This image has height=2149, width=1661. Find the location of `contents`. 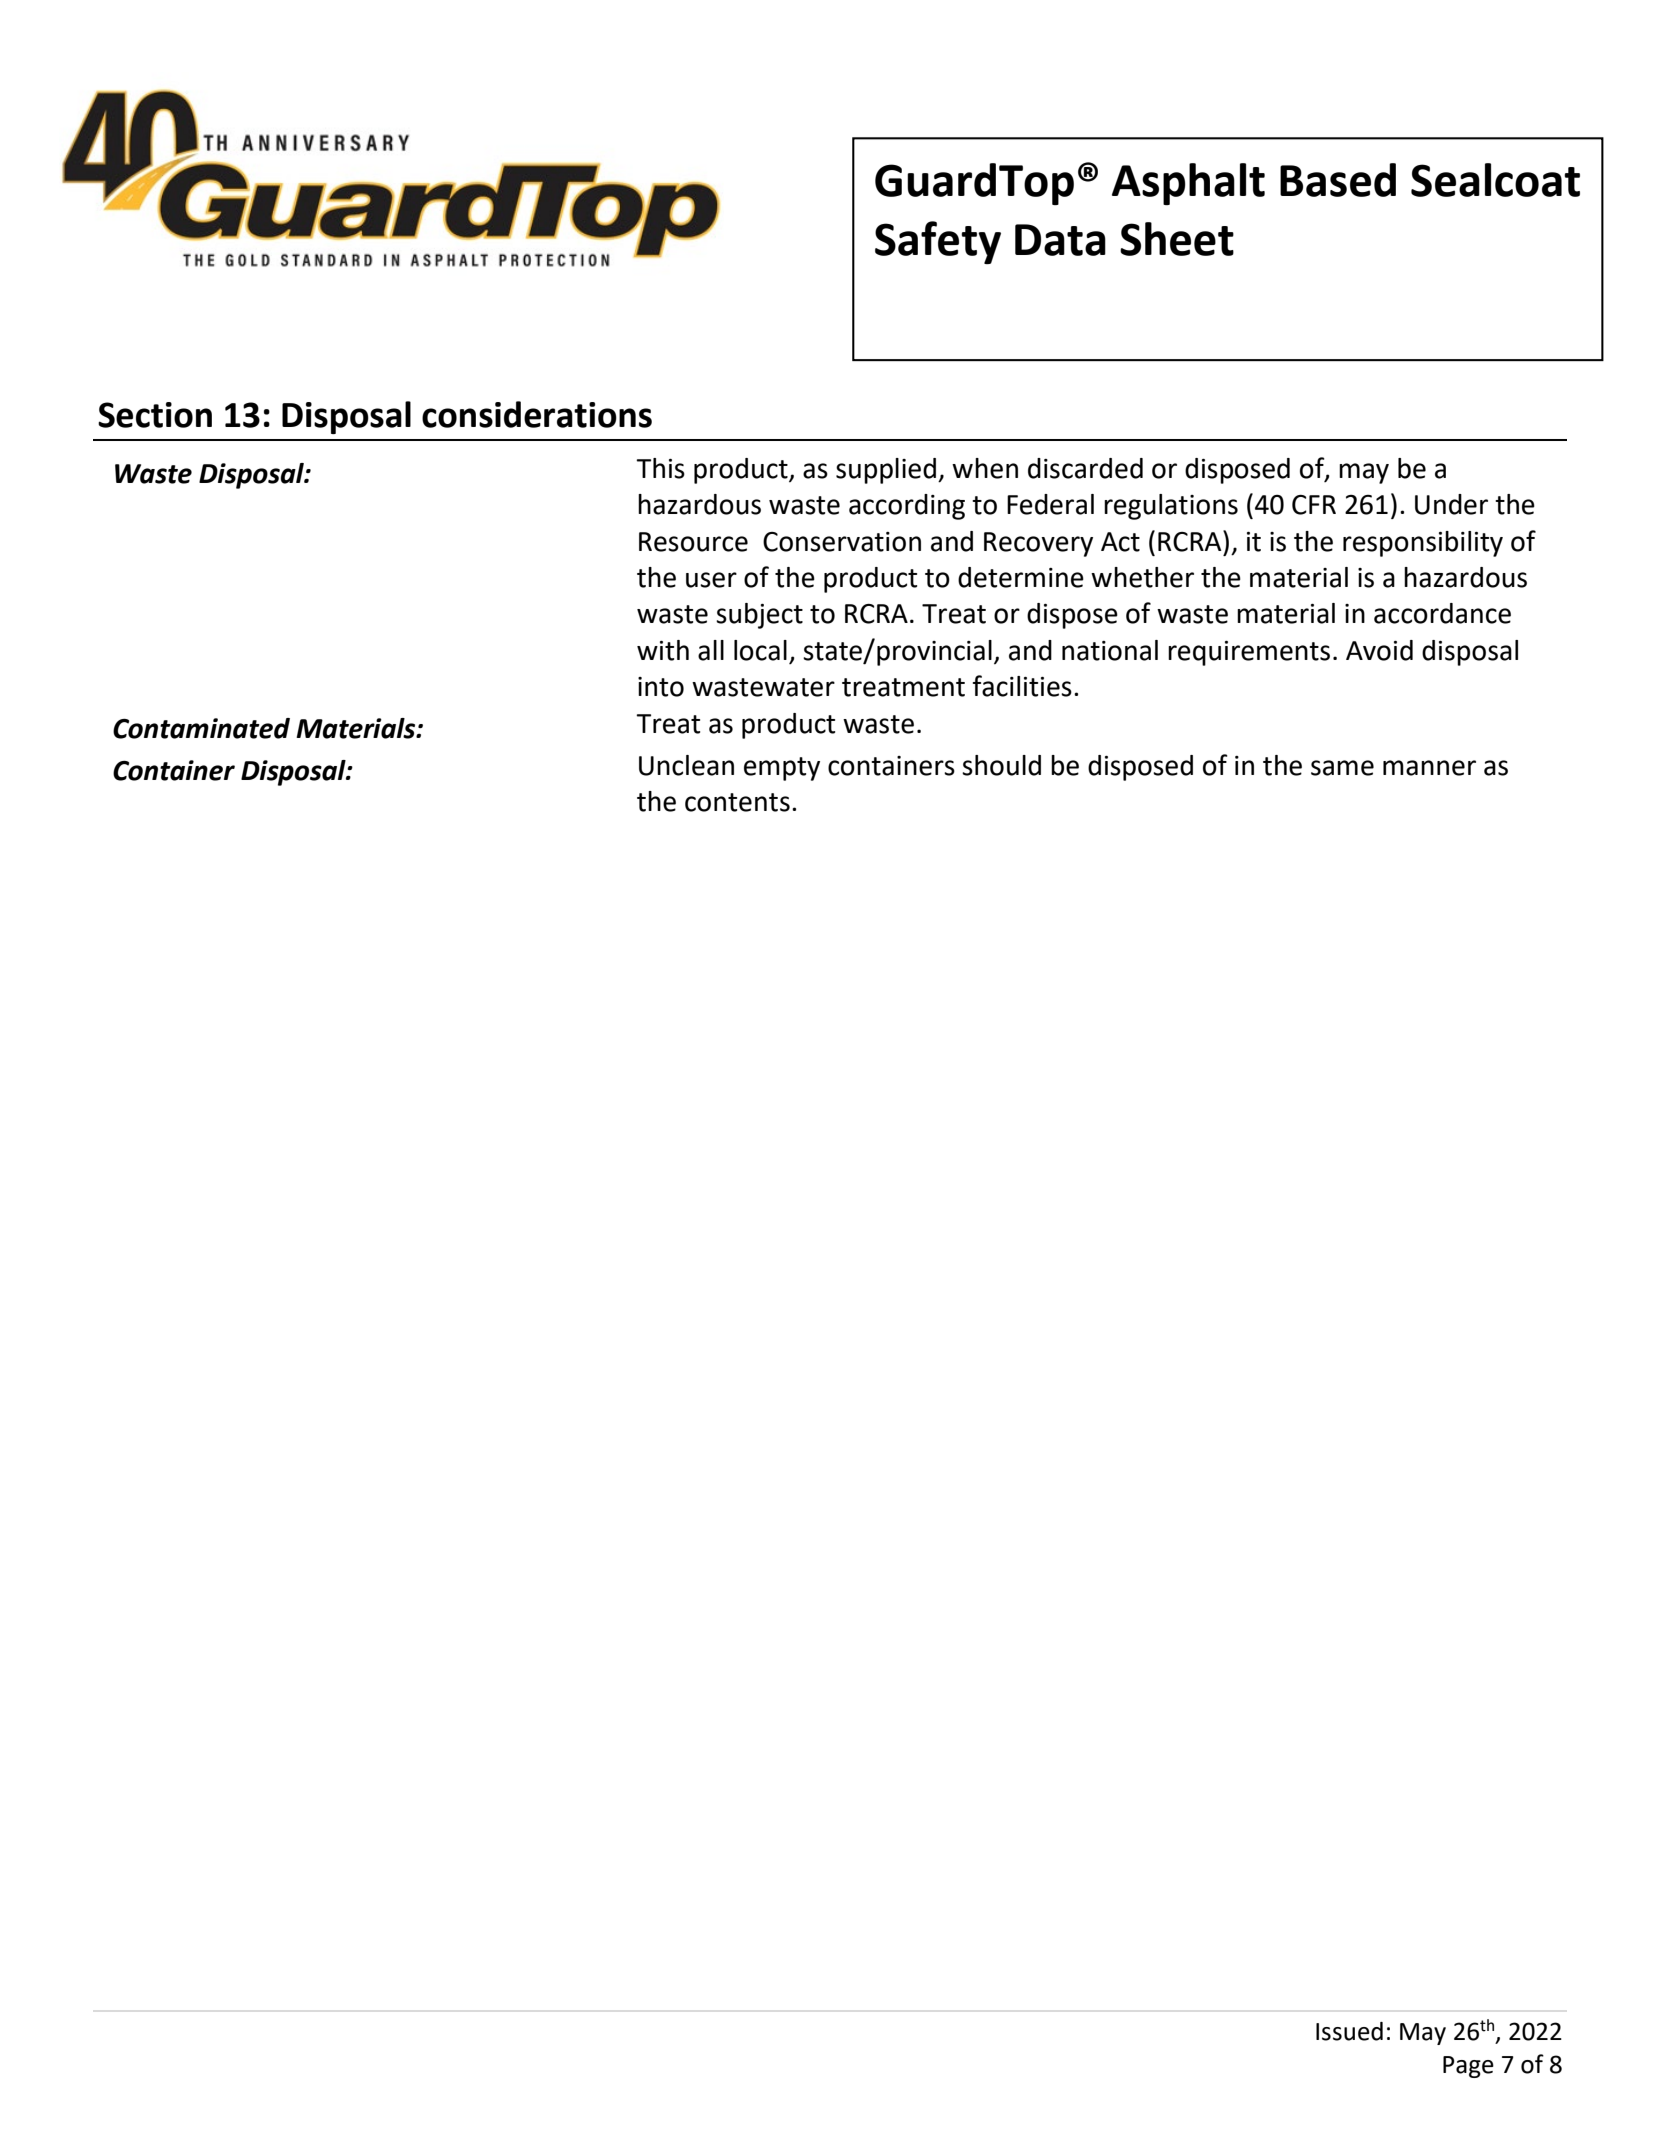

contents is located at coordinates (737, 802).
